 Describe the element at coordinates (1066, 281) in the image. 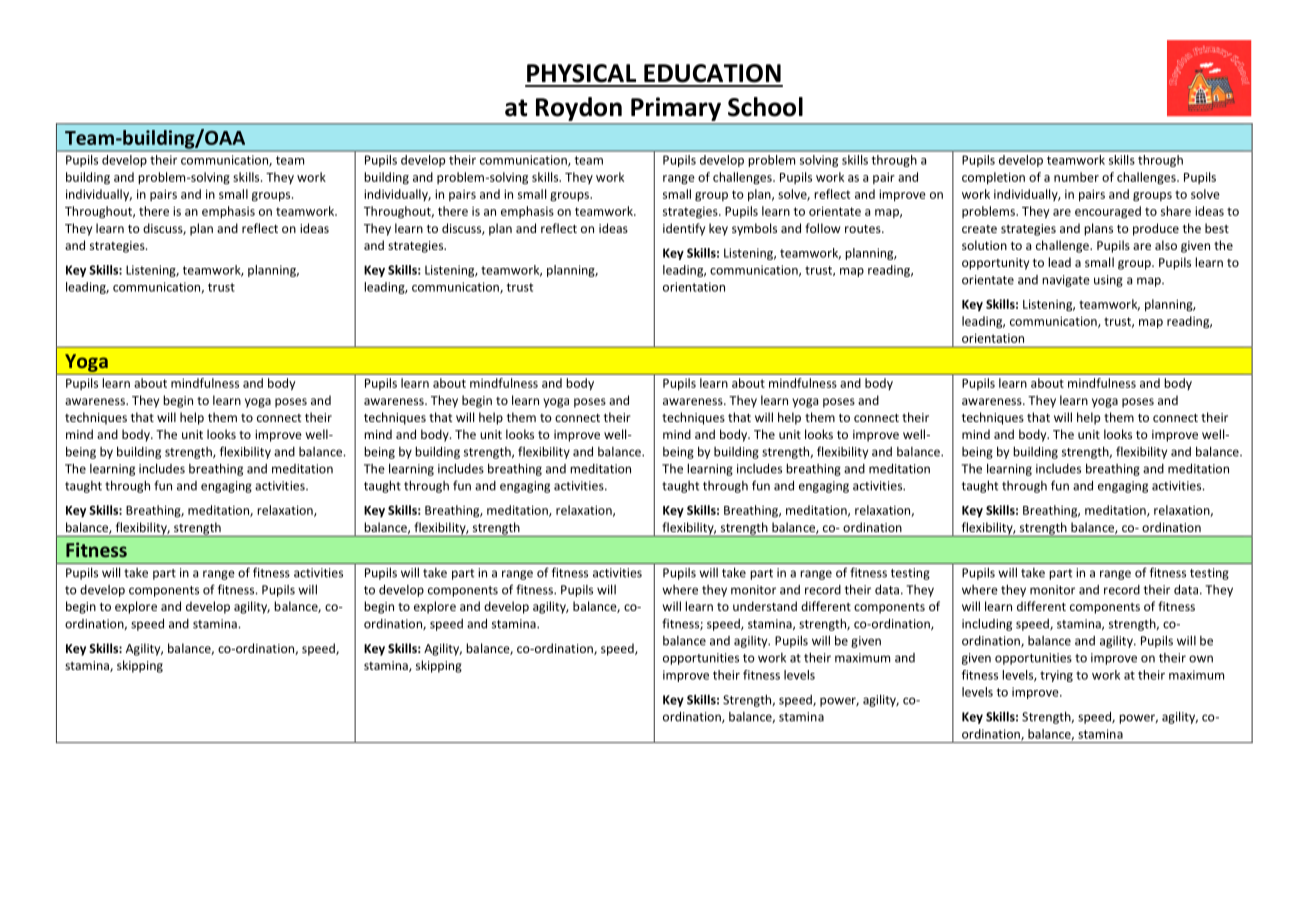

I see `navigate` at that location.
